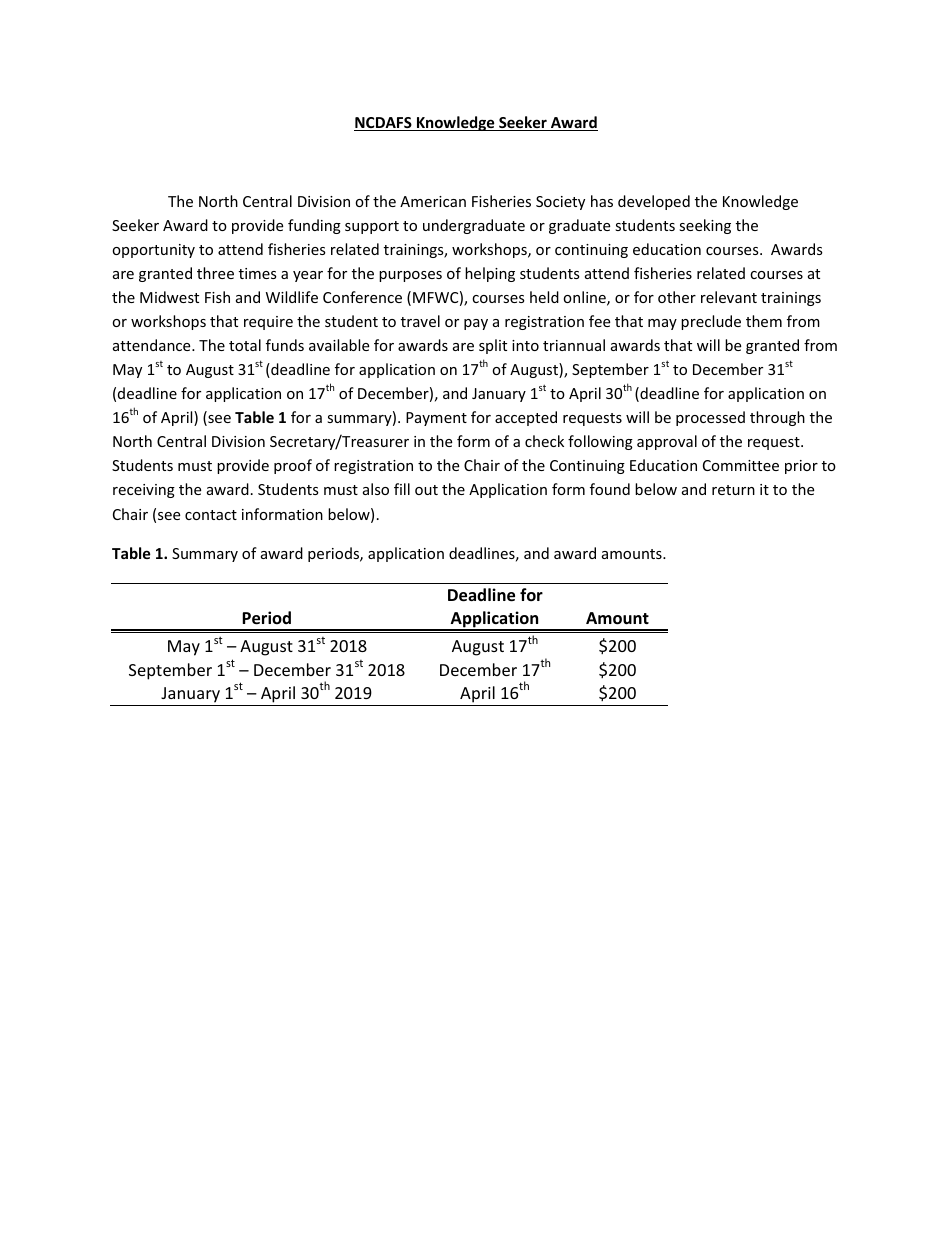 Image resolution: width=952 pixels, height=1233 pixels. Describe the element at coordinates (729, 297) in the document. I see `relevant` at that location.
